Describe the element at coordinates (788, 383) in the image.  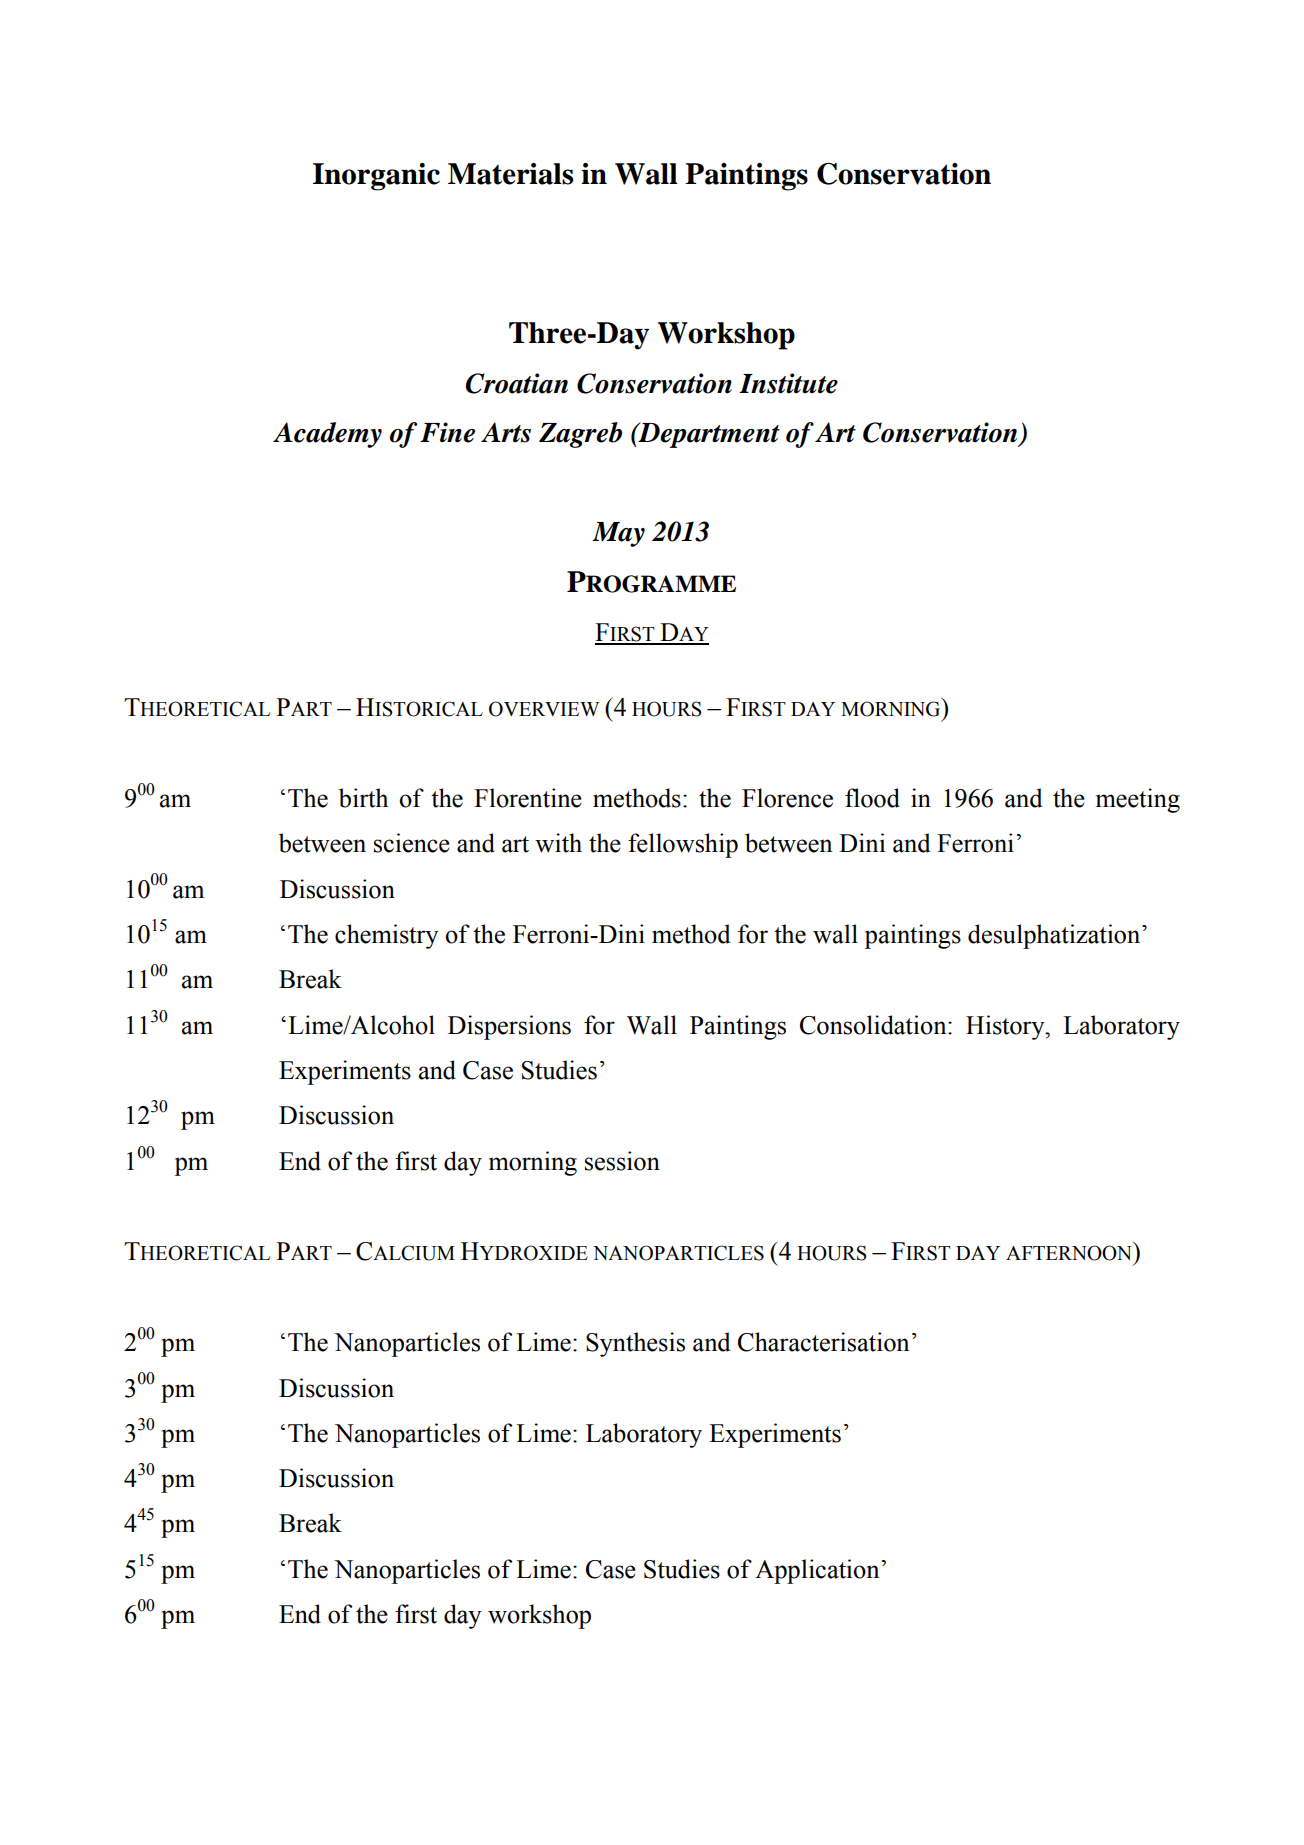
I see `Institute` at that location.
